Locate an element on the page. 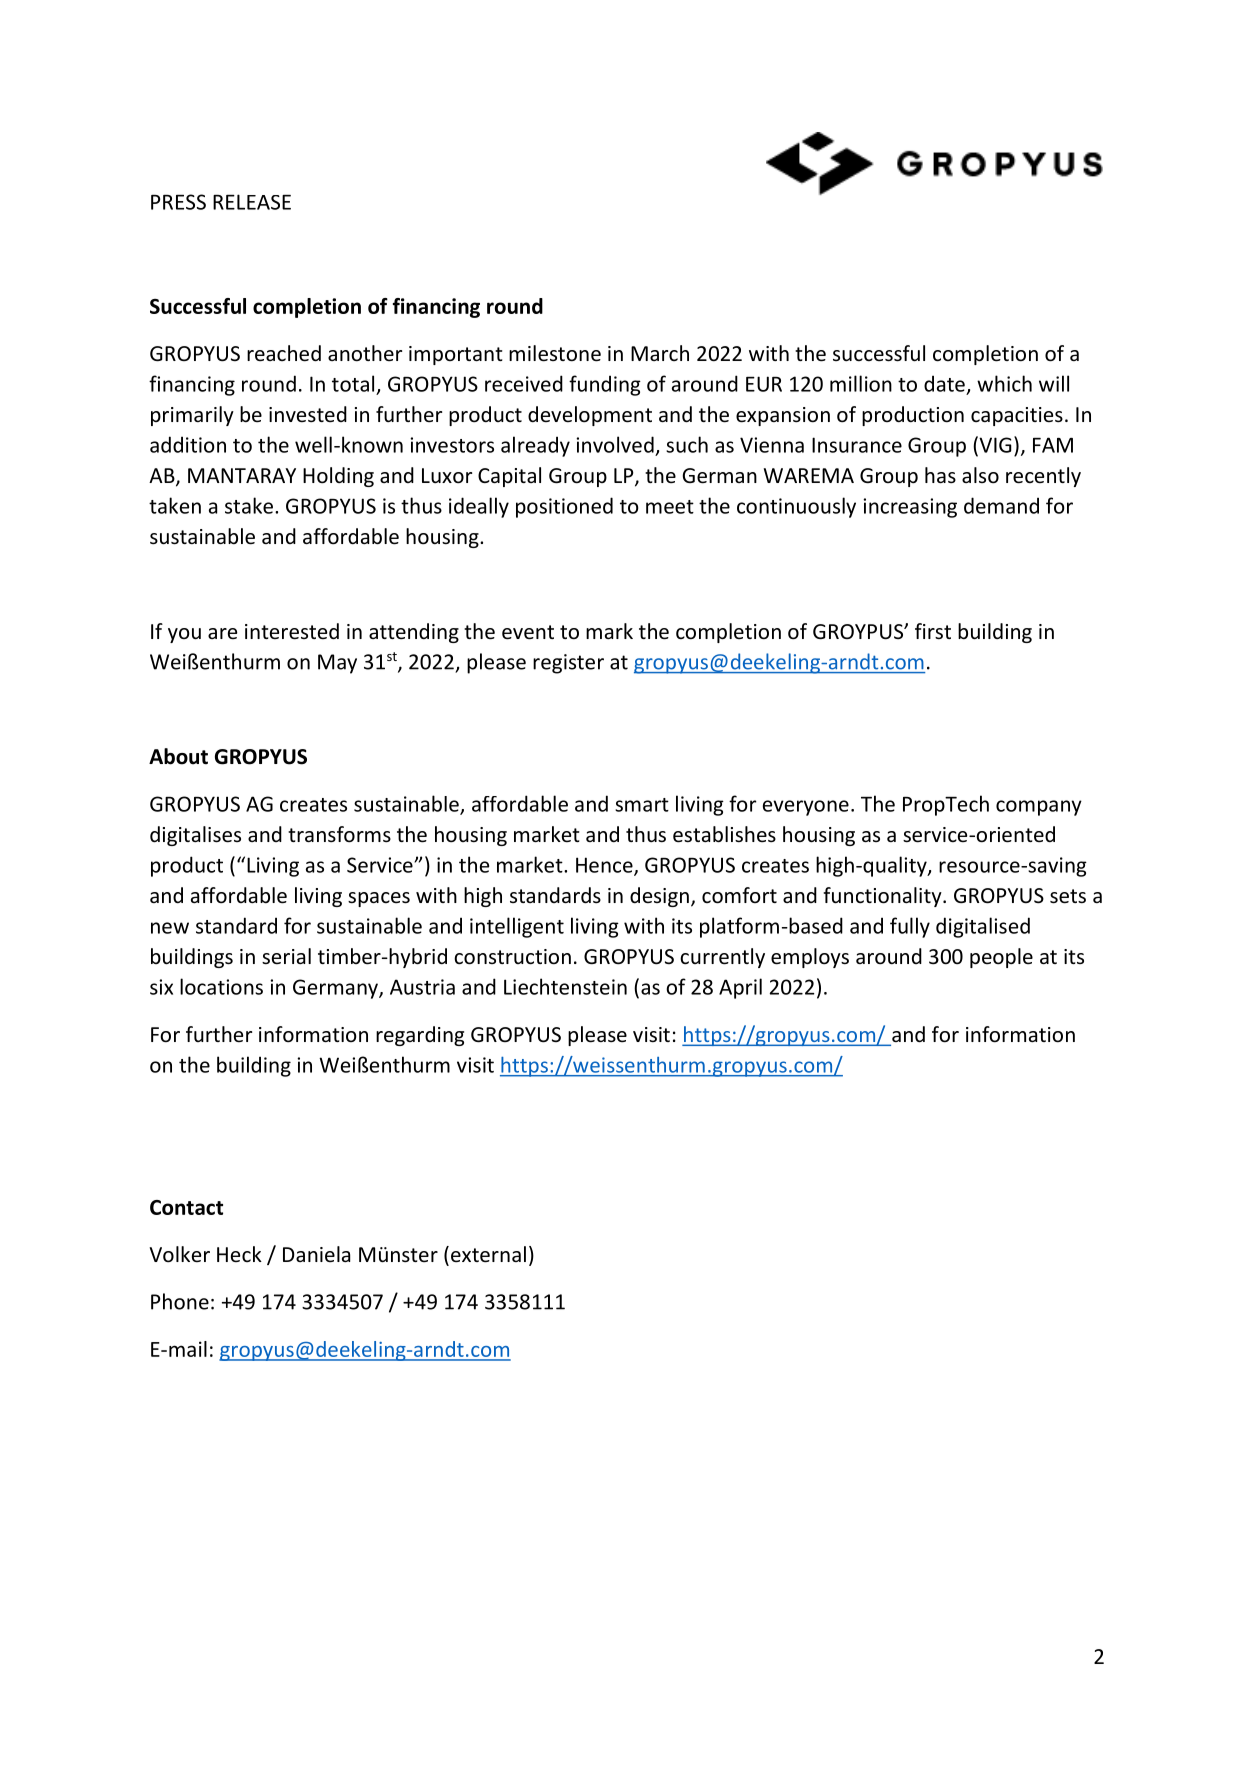 This image has width=1254, height=1773. people is located at coordinates (1001, 958).
